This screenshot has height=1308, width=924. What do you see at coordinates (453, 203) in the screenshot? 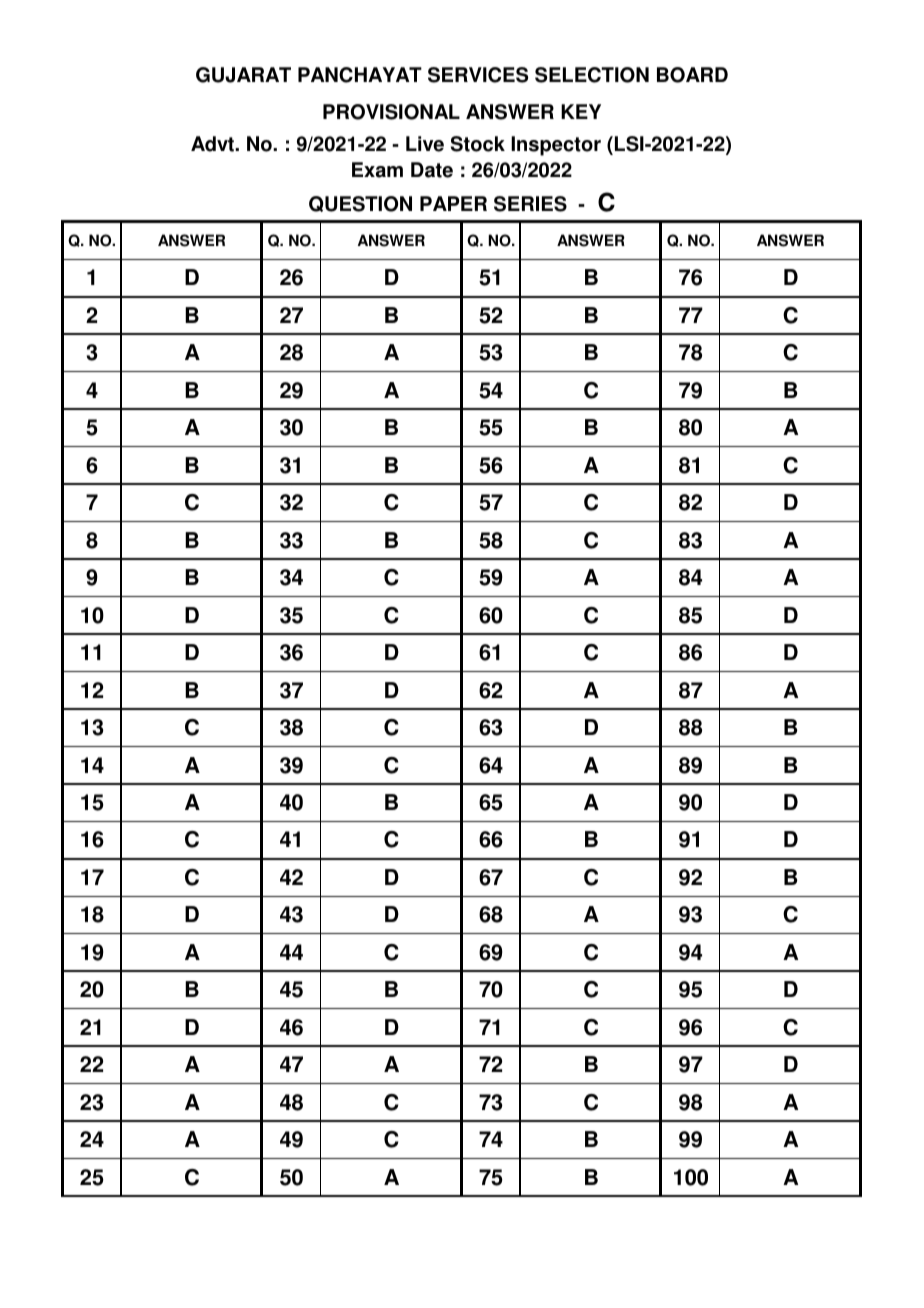
I see `PAPER` at bounding box center [453, 203].
